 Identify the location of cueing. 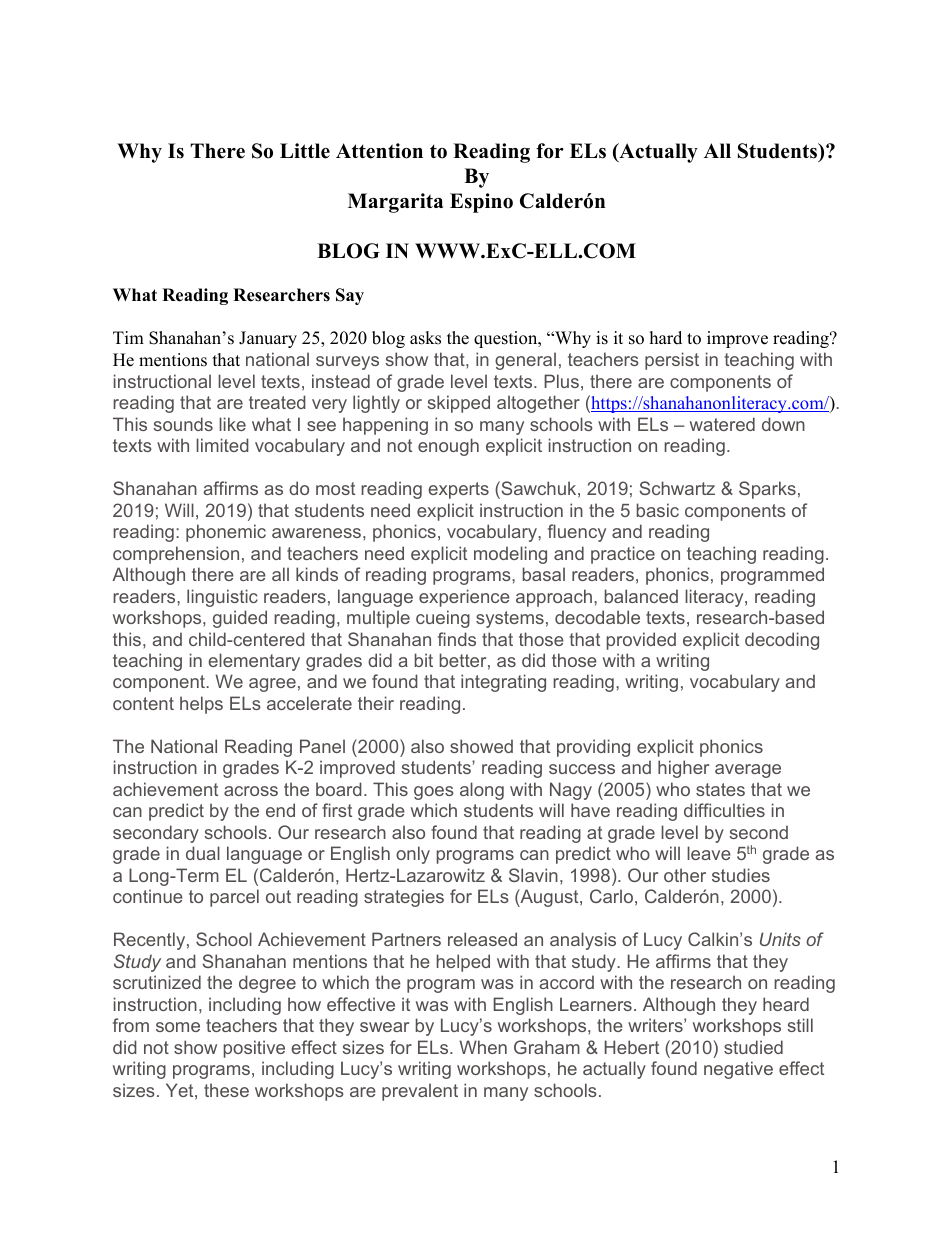
(443, 619).
